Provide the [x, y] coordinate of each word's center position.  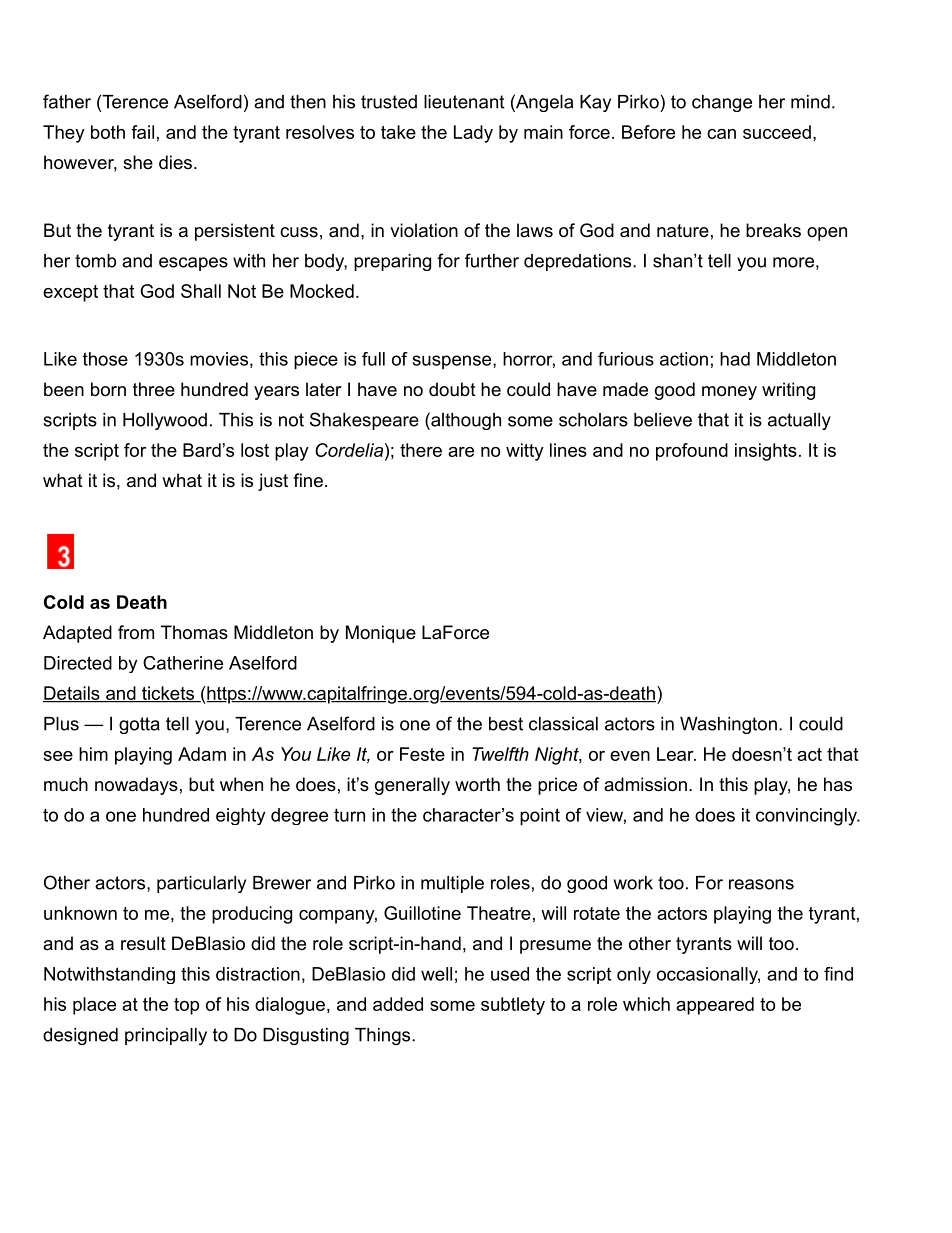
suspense [452, 362]
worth [477, 784]
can [721, 134]
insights [766, 452]
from [136, 632]
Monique [381, 634]
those [105, 359]
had [735, 359]
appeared [715, 1006]
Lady [473, 134]
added [398, 1004]
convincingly [807, 817]
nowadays [136, 786]
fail [142, 132]
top [186, 1006]
